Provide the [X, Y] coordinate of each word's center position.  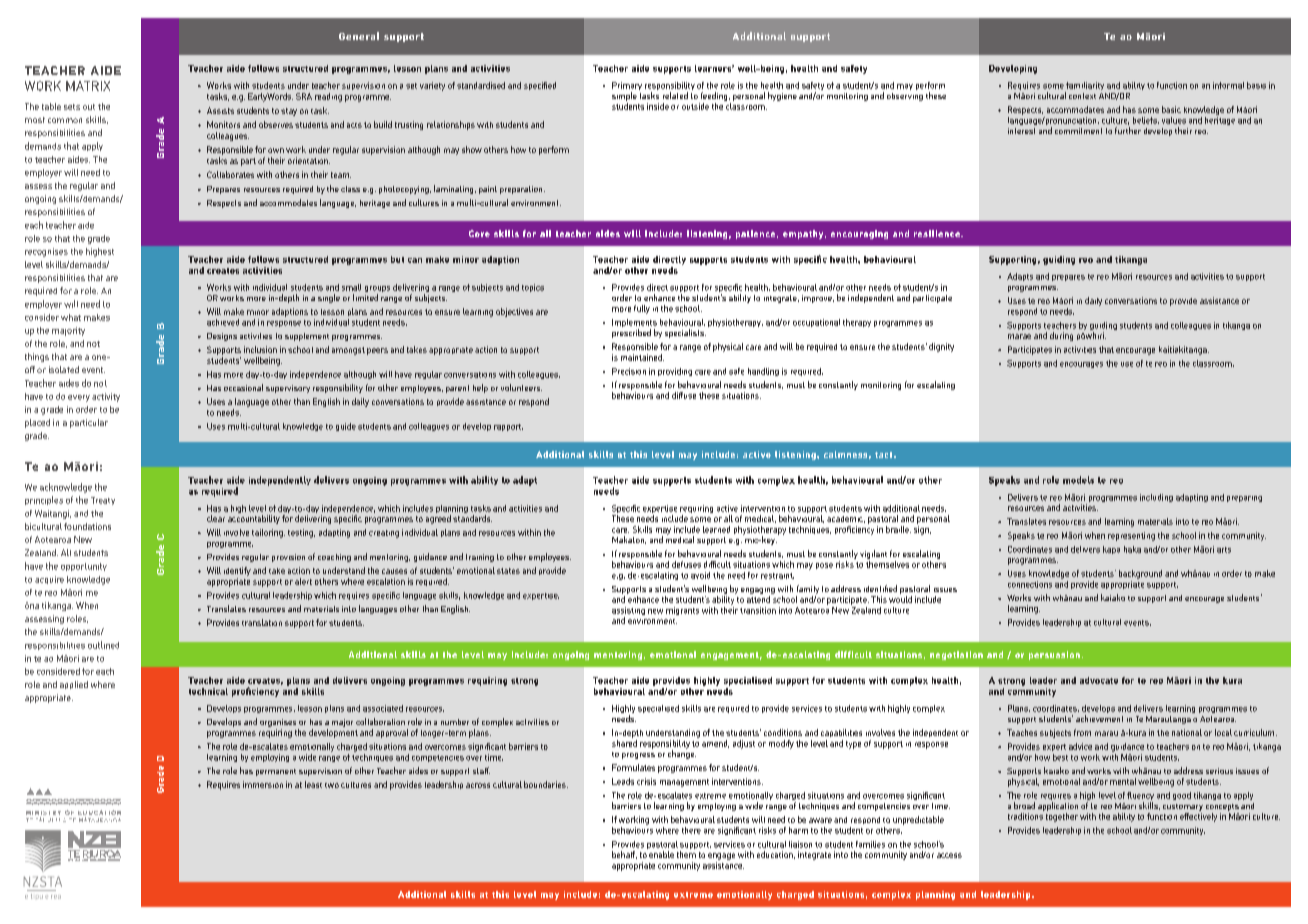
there [691, 830]
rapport [508, 427]
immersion [263, 784]
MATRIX [88, 86]
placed [37, 423]
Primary [627, 87]
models [1078, 480]
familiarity [1084, 87]
